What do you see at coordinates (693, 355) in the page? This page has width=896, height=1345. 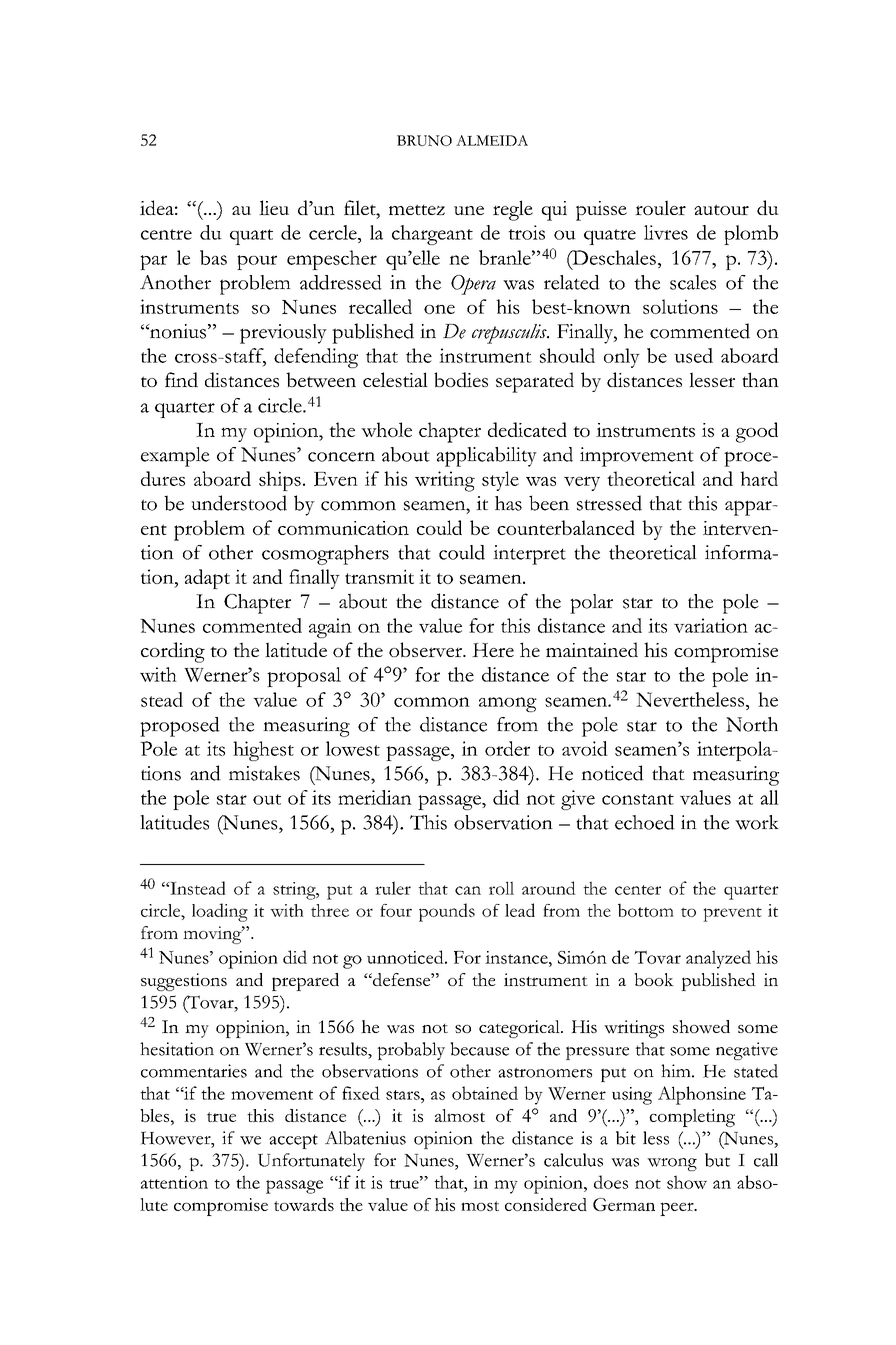 I see `used` at bounding box center [693, 355].
